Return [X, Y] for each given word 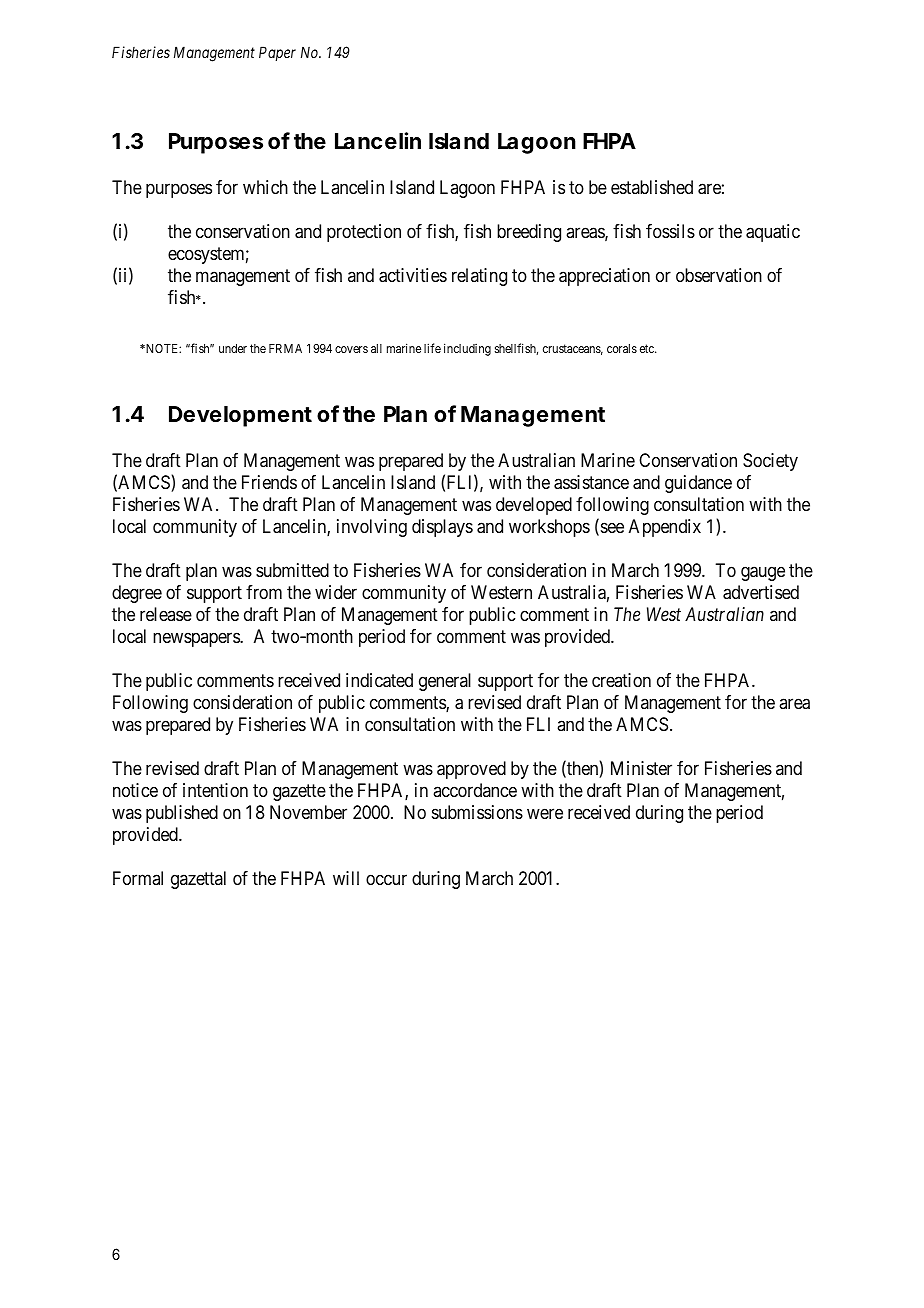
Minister [641, 768]
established [652, 187]
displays [442, 528]
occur [386, 879]
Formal [138, 878]
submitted [292, 570]
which [265, 187]
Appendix [665, 528]
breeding [529, 233]
